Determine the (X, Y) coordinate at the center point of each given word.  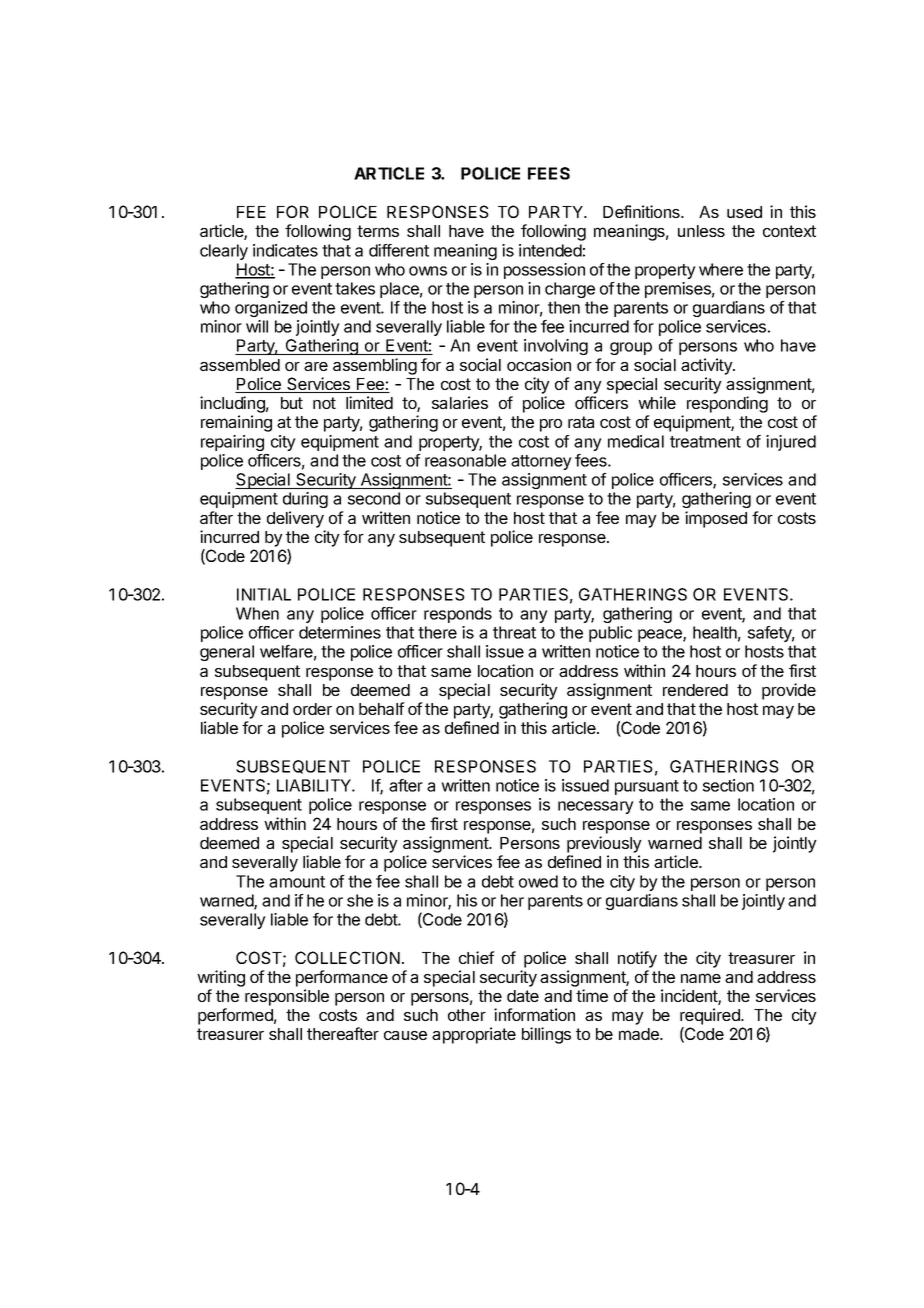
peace (661, 635)
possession (544, 271)
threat (514, 632)
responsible (287, 997)
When (257, 613)
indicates (285, 250)
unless (701, 231)
